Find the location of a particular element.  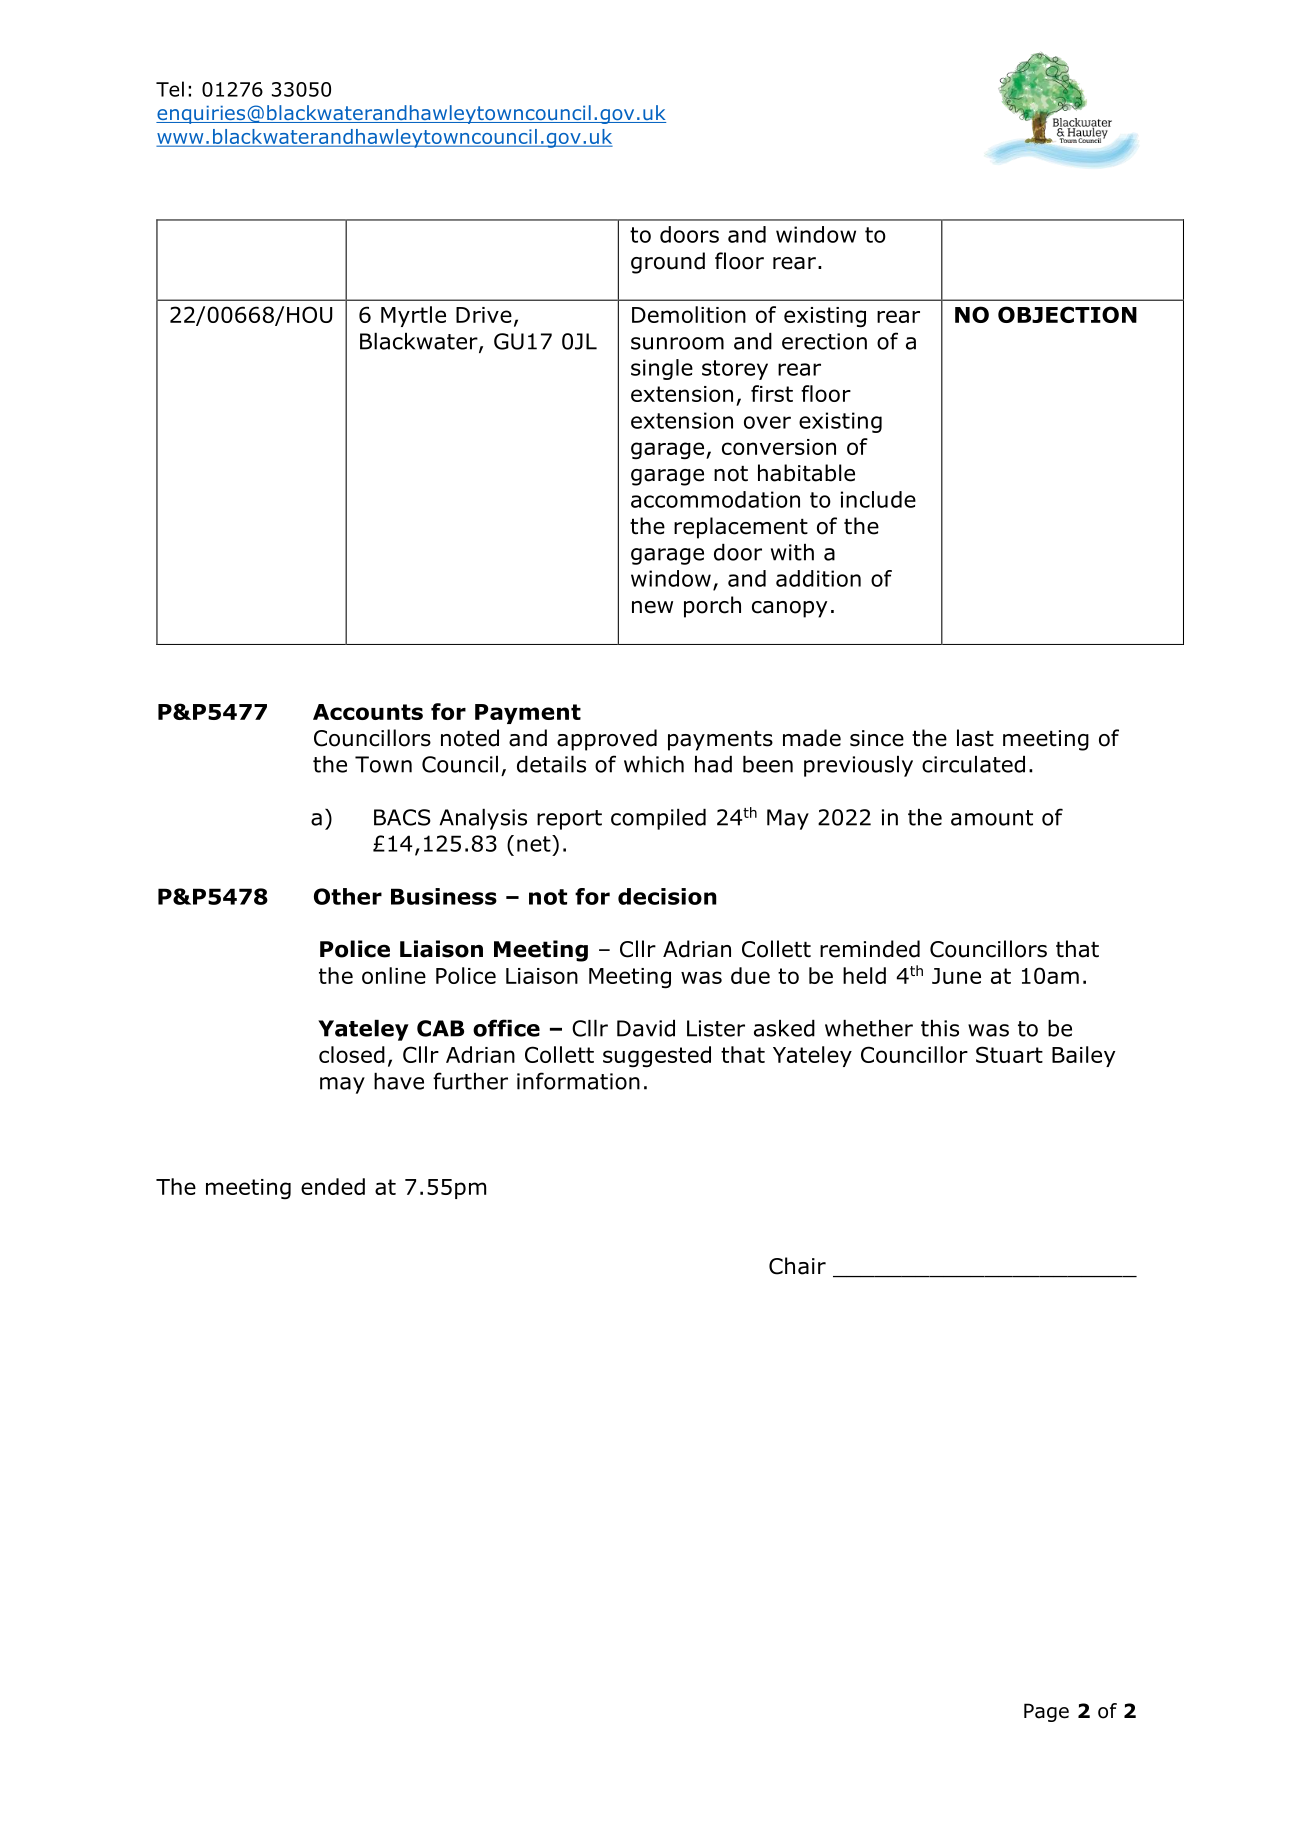

OBJECTION is located at coordinates (1067, 314).
